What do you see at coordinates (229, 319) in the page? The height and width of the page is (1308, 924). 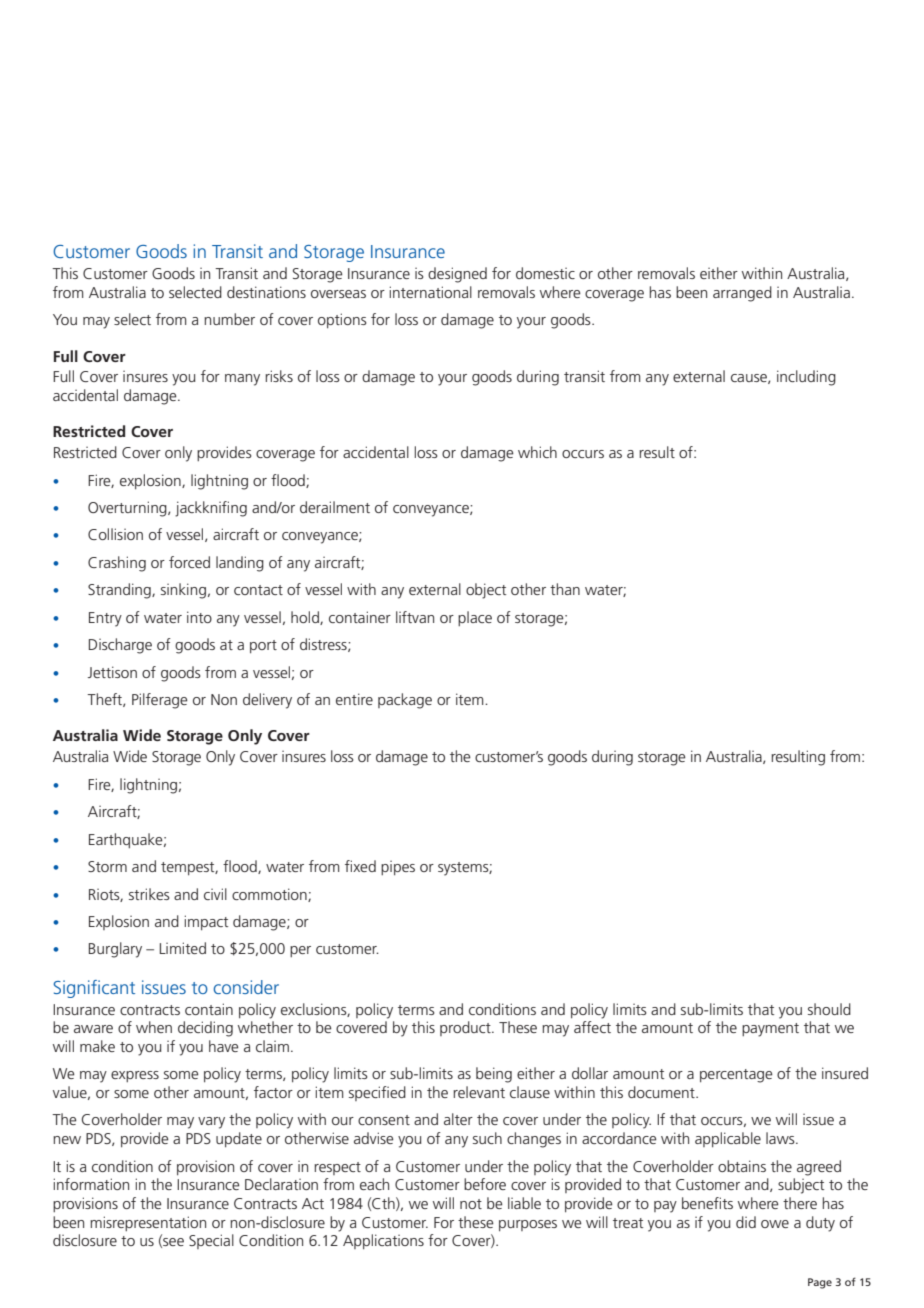 I see `number` at bounding box center [229, 319].
